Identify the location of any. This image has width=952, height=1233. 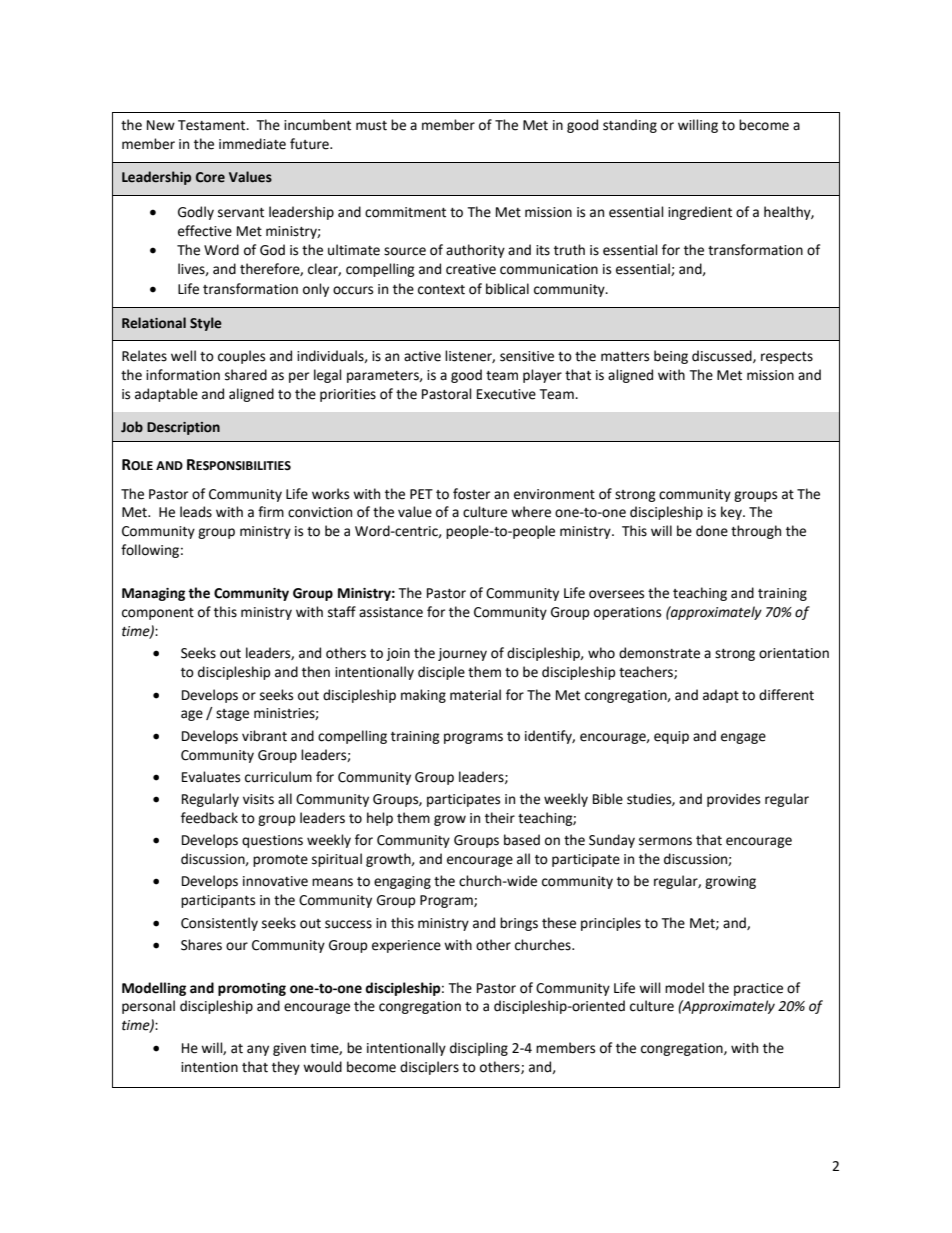
(258, 1050).
